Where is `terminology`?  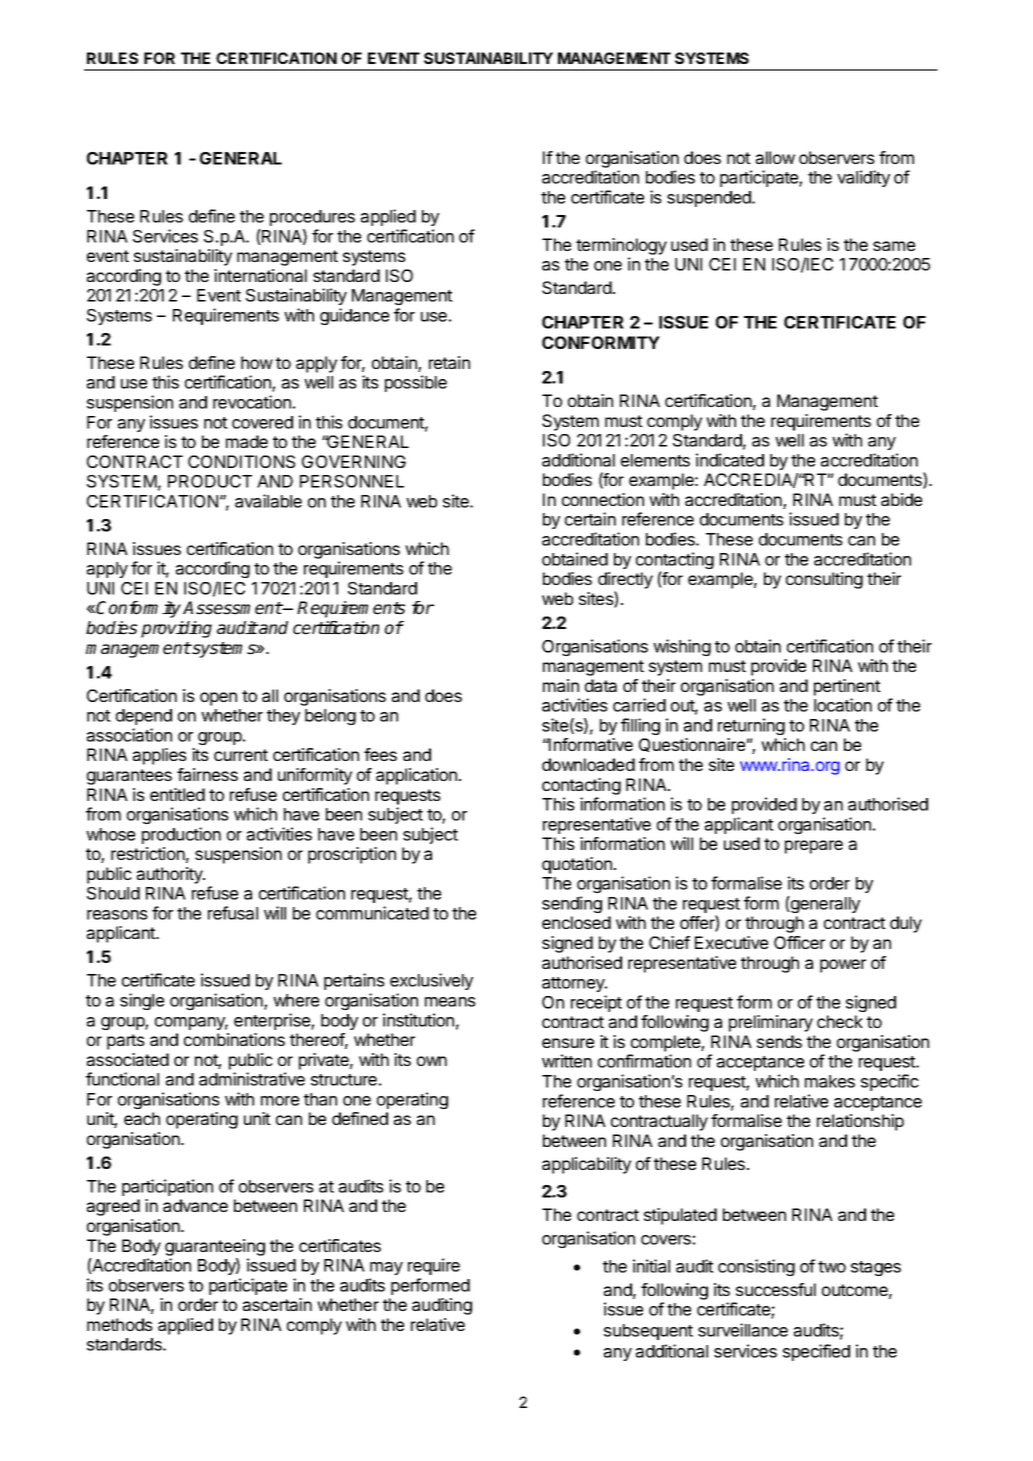
terminology is located at coordinates (621, 246).
